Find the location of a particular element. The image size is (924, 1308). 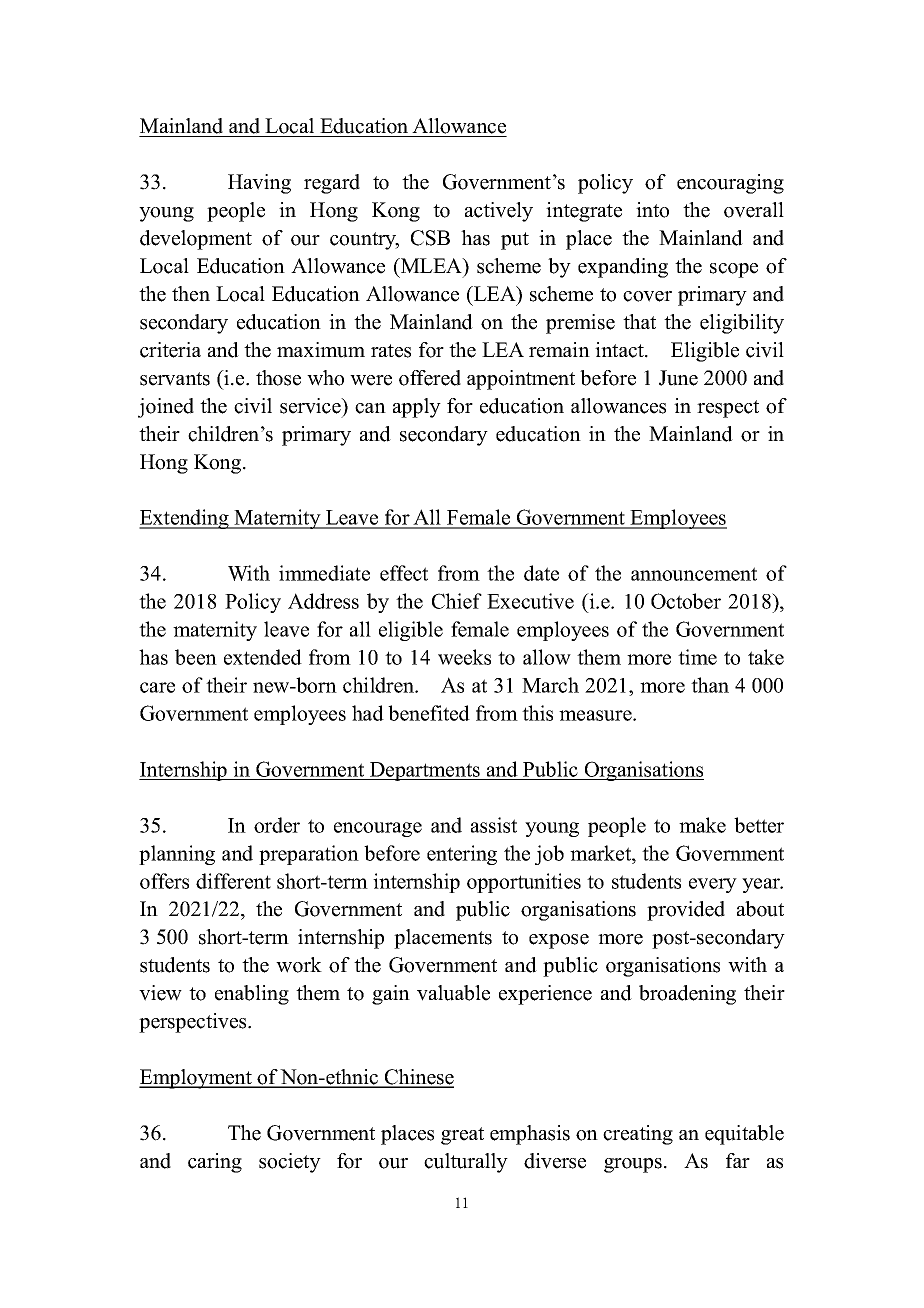

actively is located at coordinates (499, 212).
